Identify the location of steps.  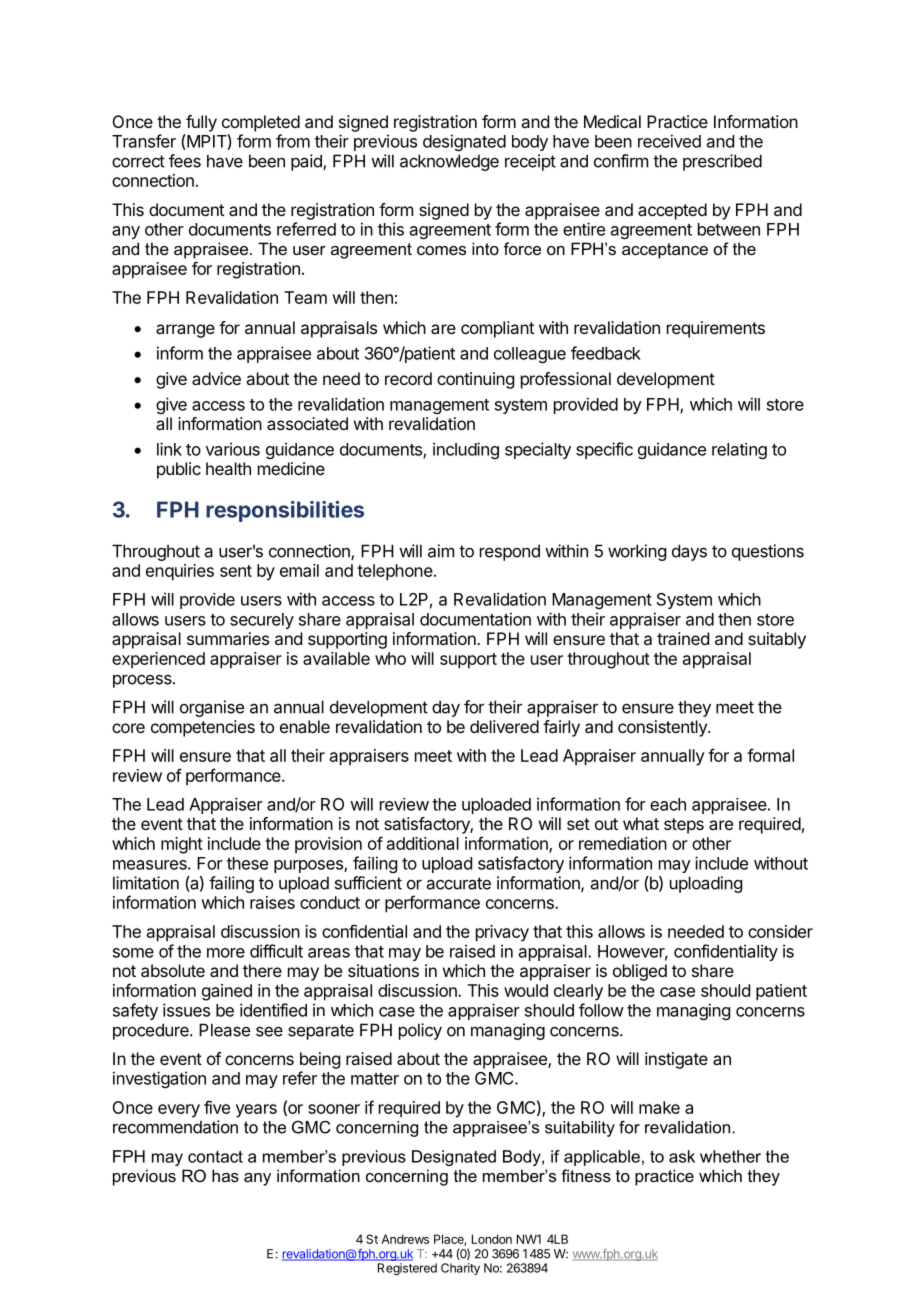
(684, 826).
